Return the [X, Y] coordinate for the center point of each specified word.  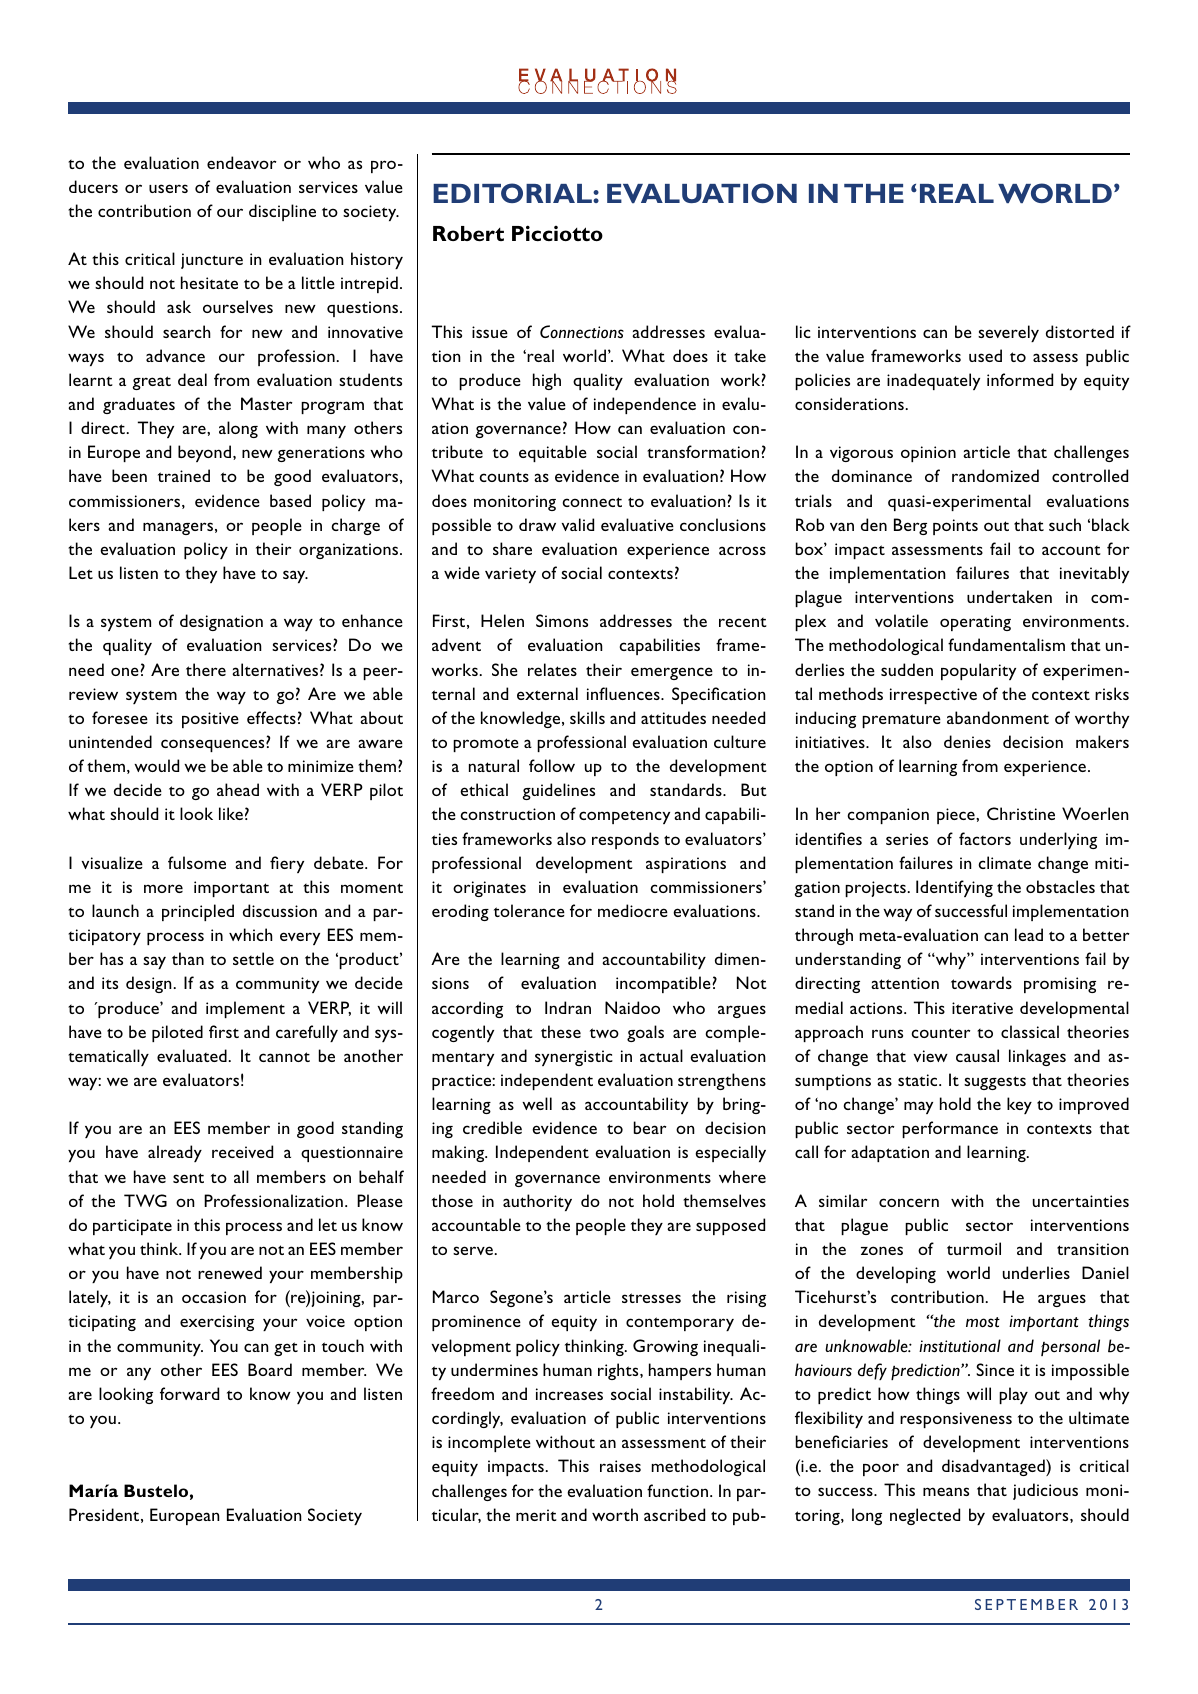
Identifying [954, 888]
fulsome [197, 862]
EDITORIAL [513, 193]
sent [188, 1178]
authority [537, 1202]
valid [578, 524]
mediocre [633, 910]
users [168, 188]
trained [184, 475]
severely [1008, 333]
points [955, 527]
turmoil [974, 1248]
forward [189, 1393]
